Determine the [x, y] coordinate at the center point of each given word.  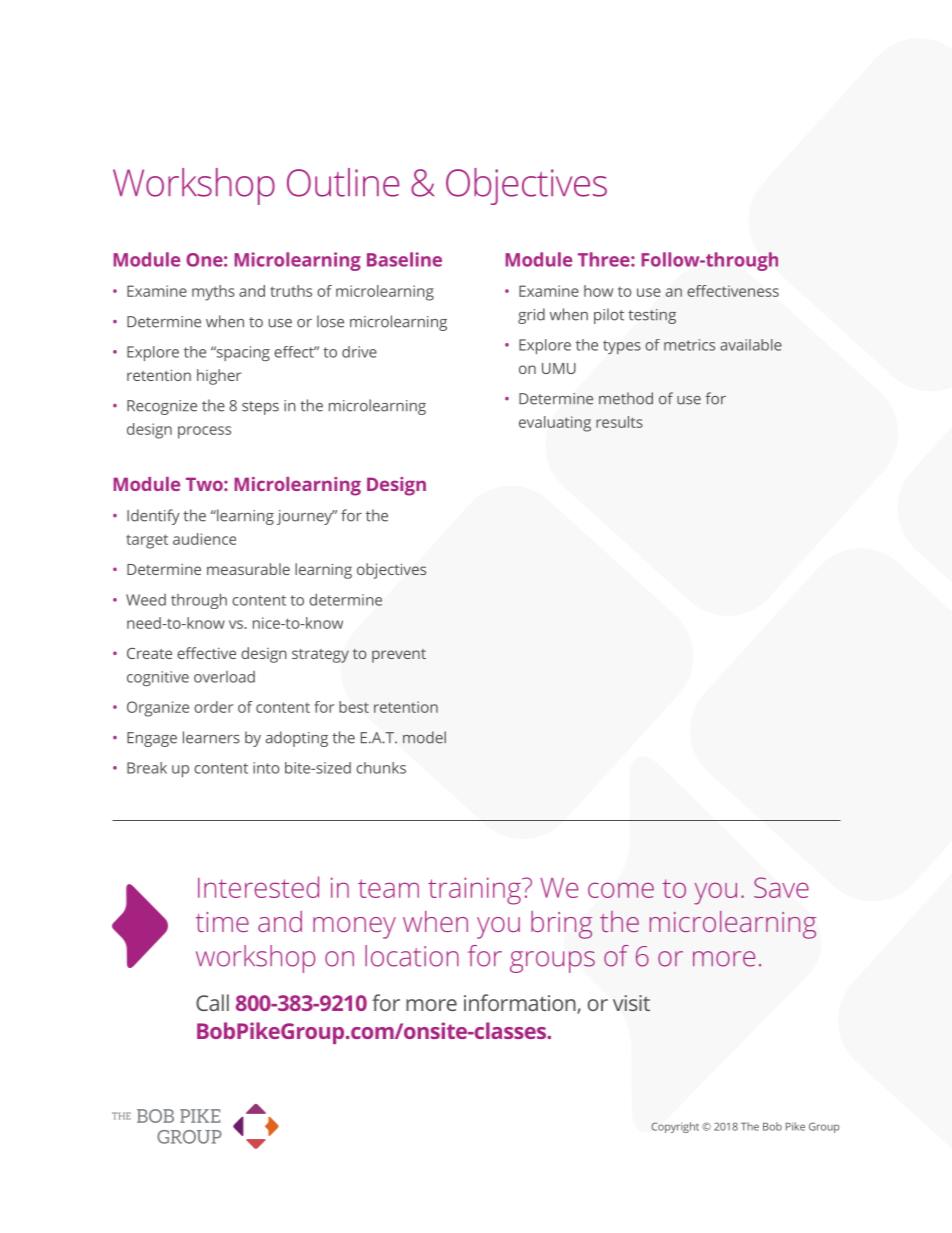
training [475, 891]
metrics [689, 345]
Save [781, 887]
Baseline [404, 259]
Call [212, 1002]
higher [219, 377]
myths [213, 293]
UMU [559, 368]
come [621, 890]
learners [211, 737]
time [222, 922]
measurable [248, 569]
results [619, 422]
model [424, 737]
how [598, 291]
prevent [399, 656]
